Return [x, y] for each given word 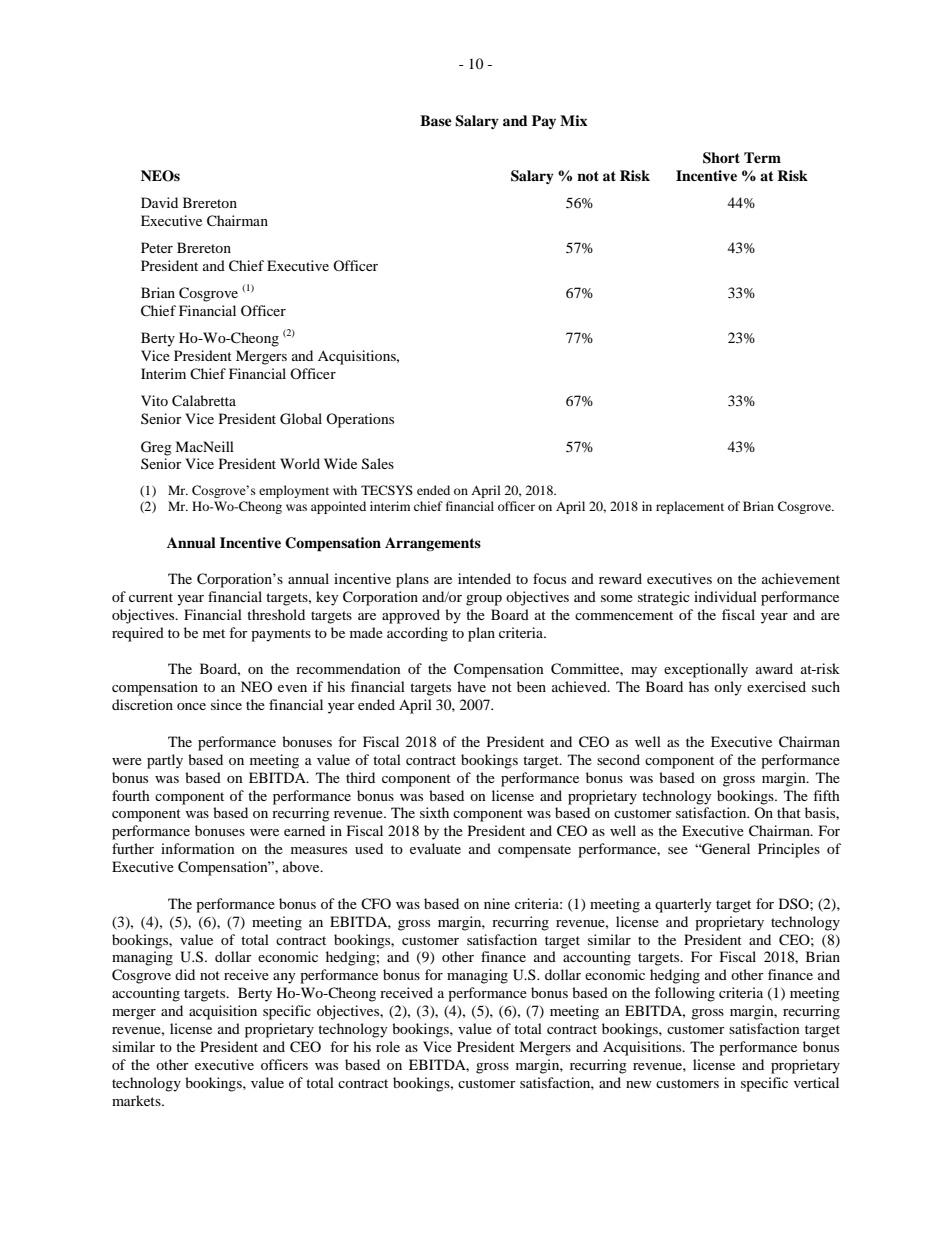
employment [294, 491]
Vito [154, 400]
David [159, 202]
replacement [690, 507]
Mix [573, 120]
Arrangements [433, 544]
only [728, 688]
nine [497, 903]
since [226, 704]
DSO [795, 903]
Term [762, 157]
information [198, 848]
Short [721, 158]
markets [137, 1100]
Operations [360, 420]
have [471, 686]
